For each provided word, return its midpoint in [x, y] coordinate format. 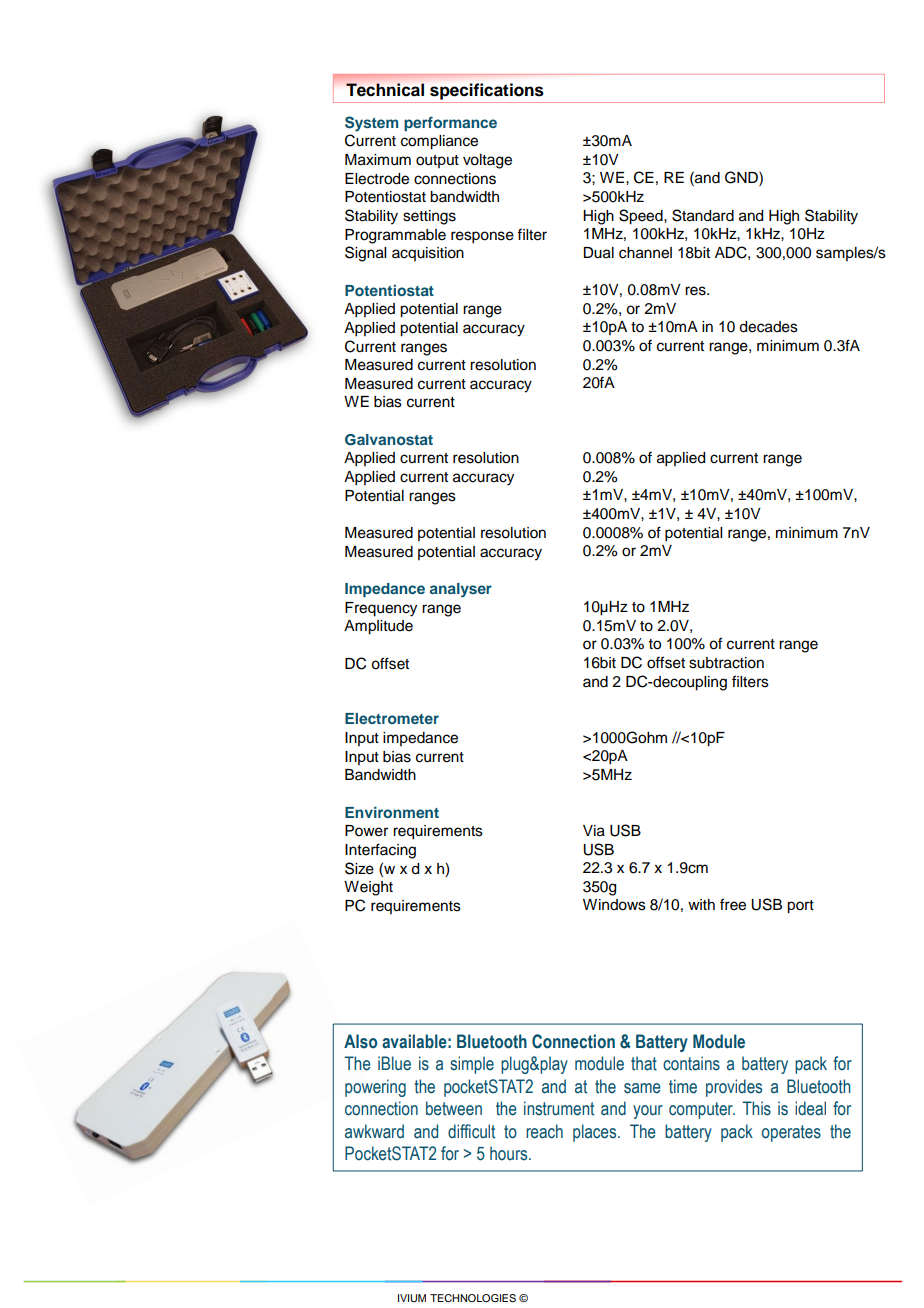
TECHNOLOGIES [473, 1298]
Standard [703, 215]
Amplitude [378, 627]
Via [594, 831]
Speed [642, 217]
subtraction [726, 663]
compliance [439, 142]
